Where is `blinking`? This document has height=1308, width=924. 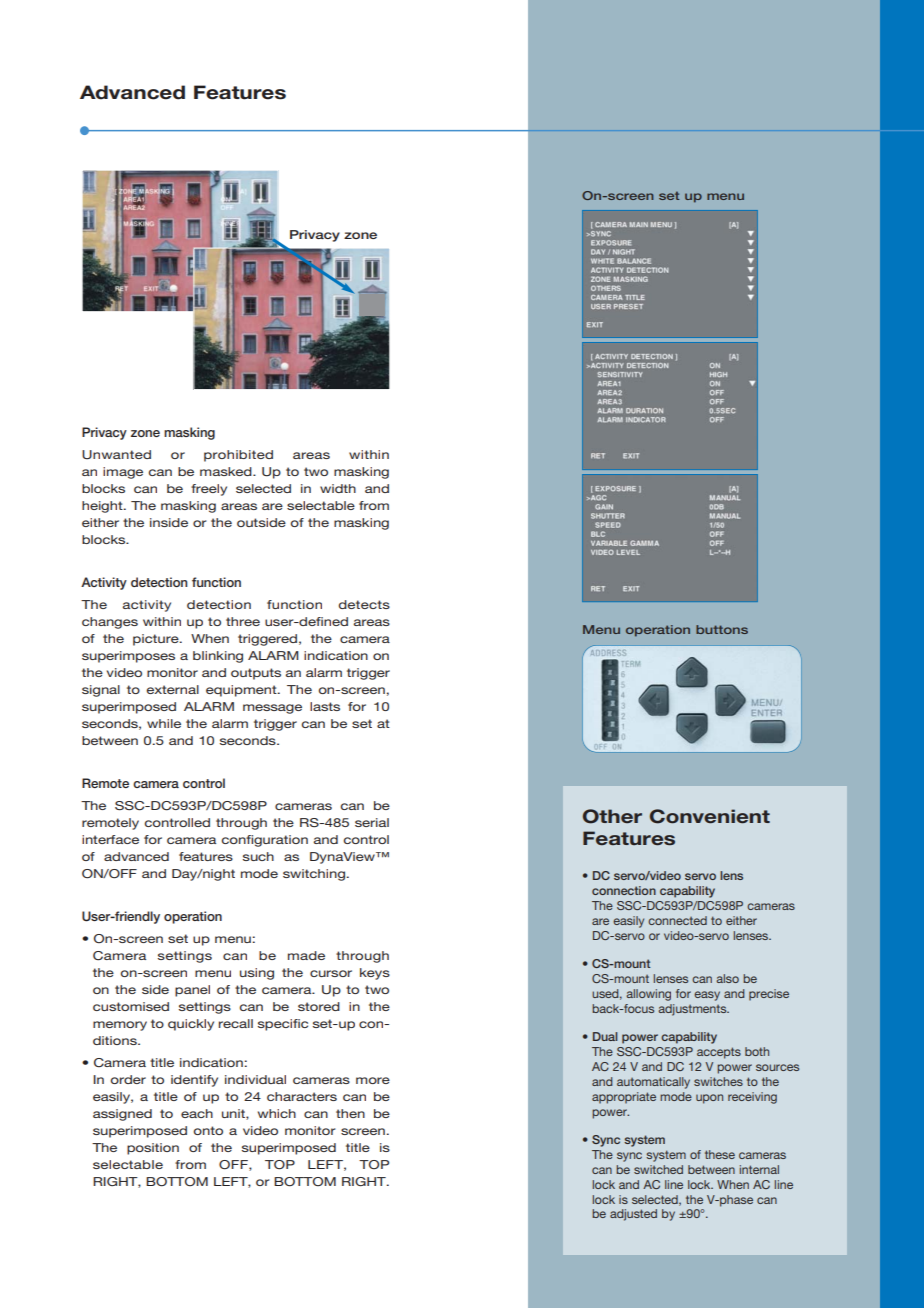
blinking is located at coordinates (218, 657).
